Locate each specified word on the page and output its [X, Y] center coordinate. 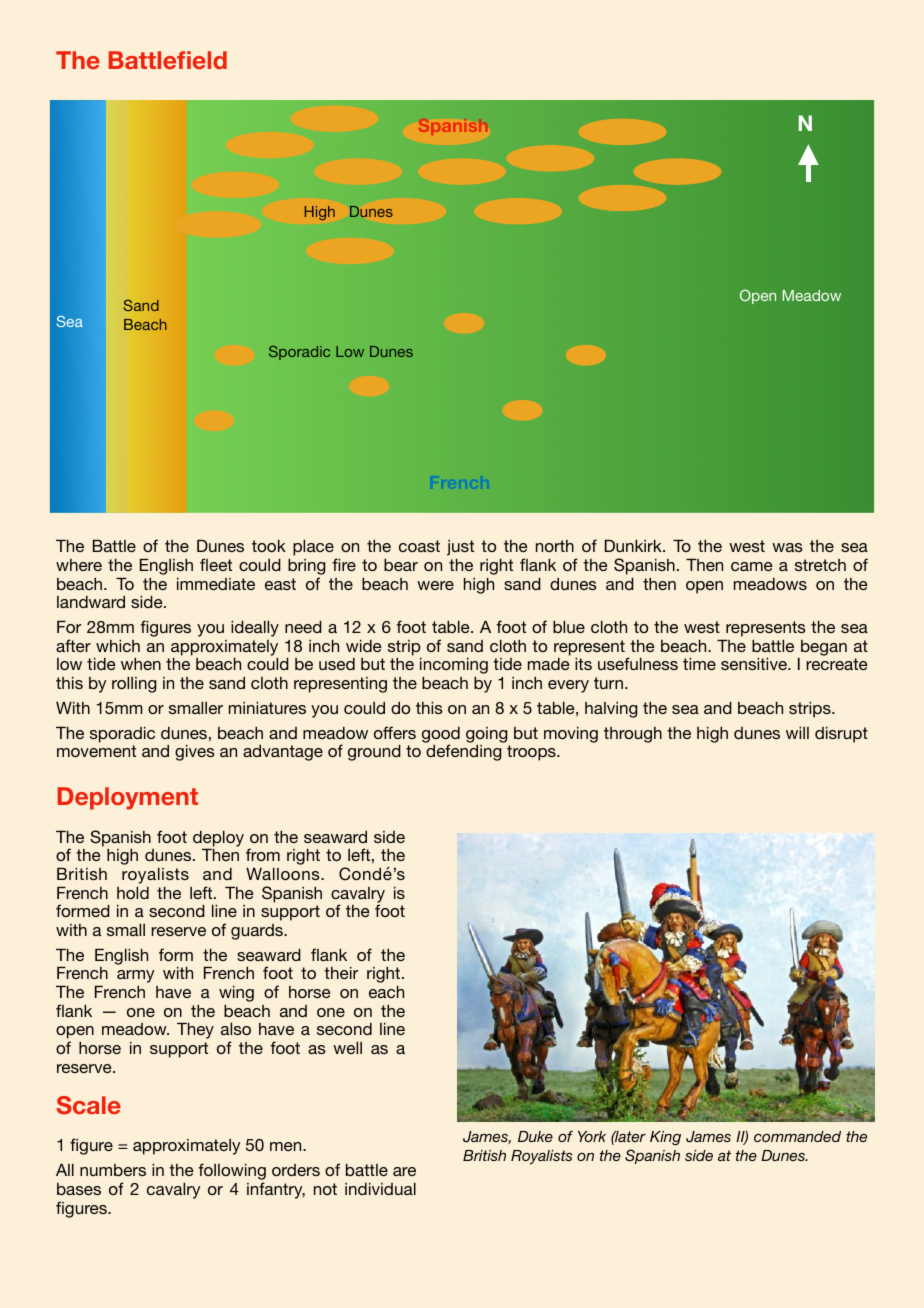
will [797, 733]
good [441, 736]
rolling [134, 685]
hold [133, 893]
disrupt [841, 735]
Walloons [284, 874]
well [347, 1048]
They [195, 1031]
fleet [216, 564]
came [751, 566]
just [460, 548]
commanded [797, 1136]
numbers [113, 1170]
